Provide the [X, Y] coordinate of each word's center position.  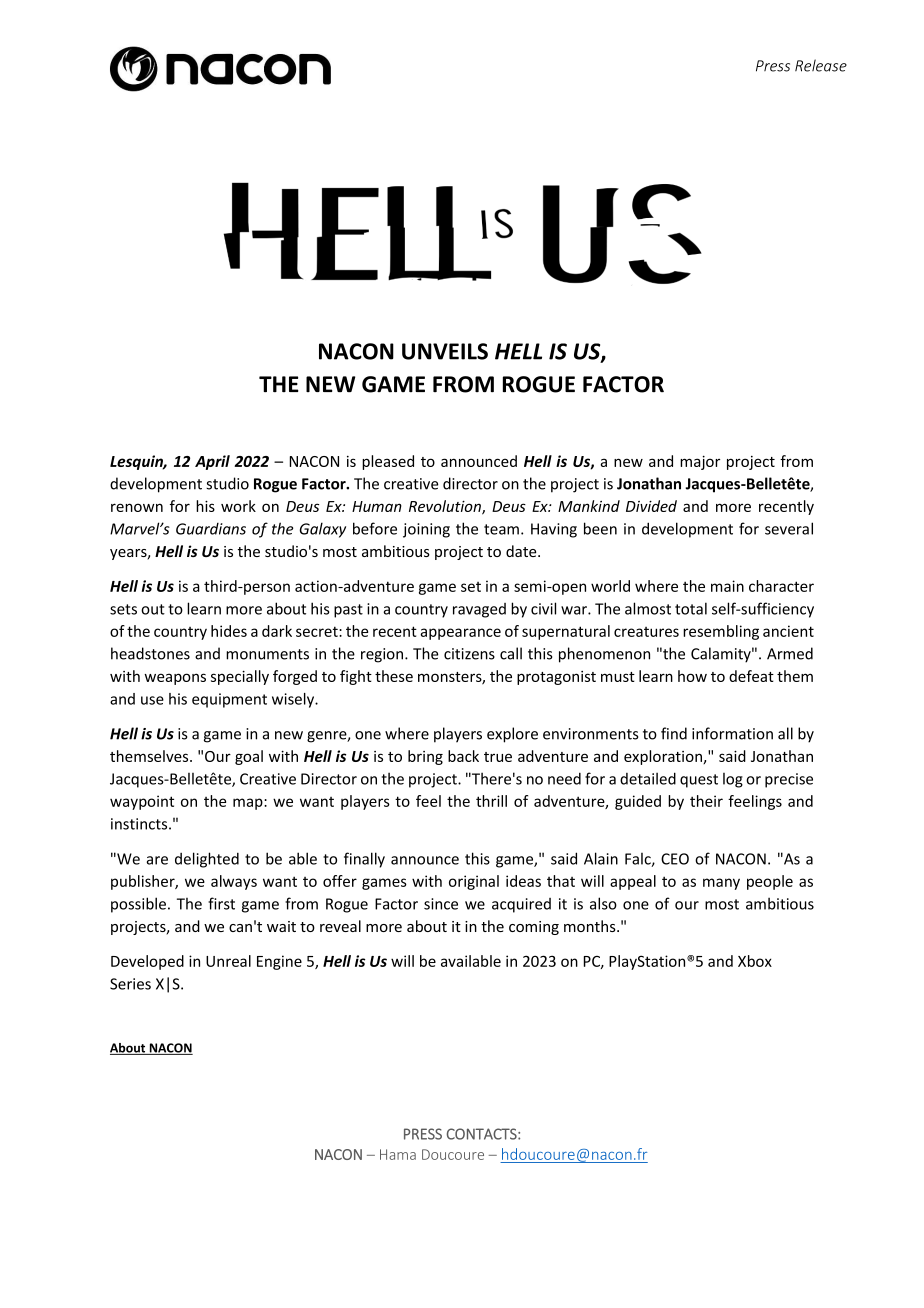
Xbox [755, 961]
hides [229, 631]
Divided [651, 506]
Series [130, 984]
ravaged [479, 610]
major [700, 462]
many [721, 884]
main [727, 586]
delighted [207, 860]
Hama [398, 1154]
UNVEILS [445, 351]
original [474, 882]
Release [821, 65]
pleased [388, 462]
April [212, 462]
